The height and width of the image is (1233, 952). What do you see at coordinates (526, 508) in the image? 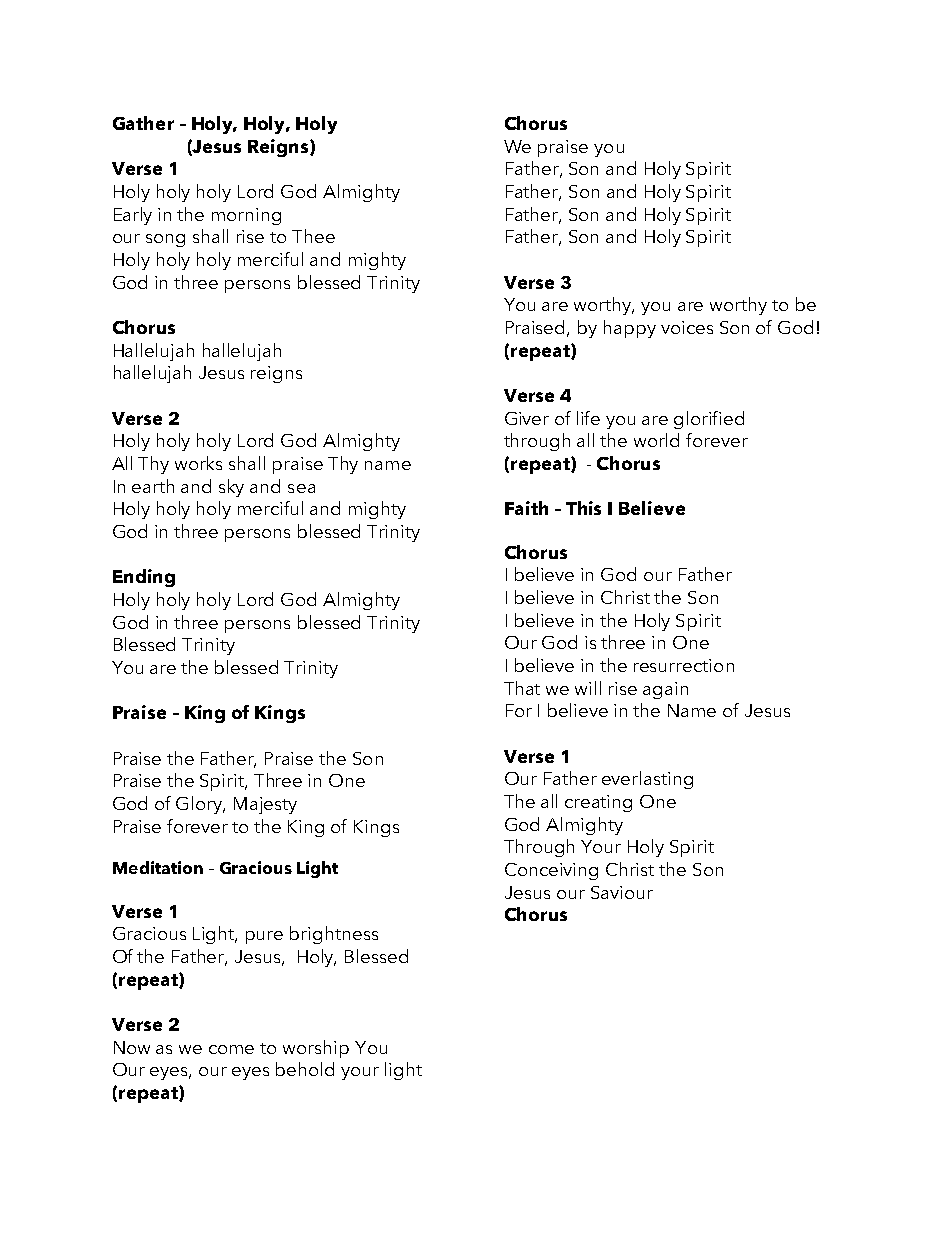
I see `Faith` at bounding box center [526, 508].
